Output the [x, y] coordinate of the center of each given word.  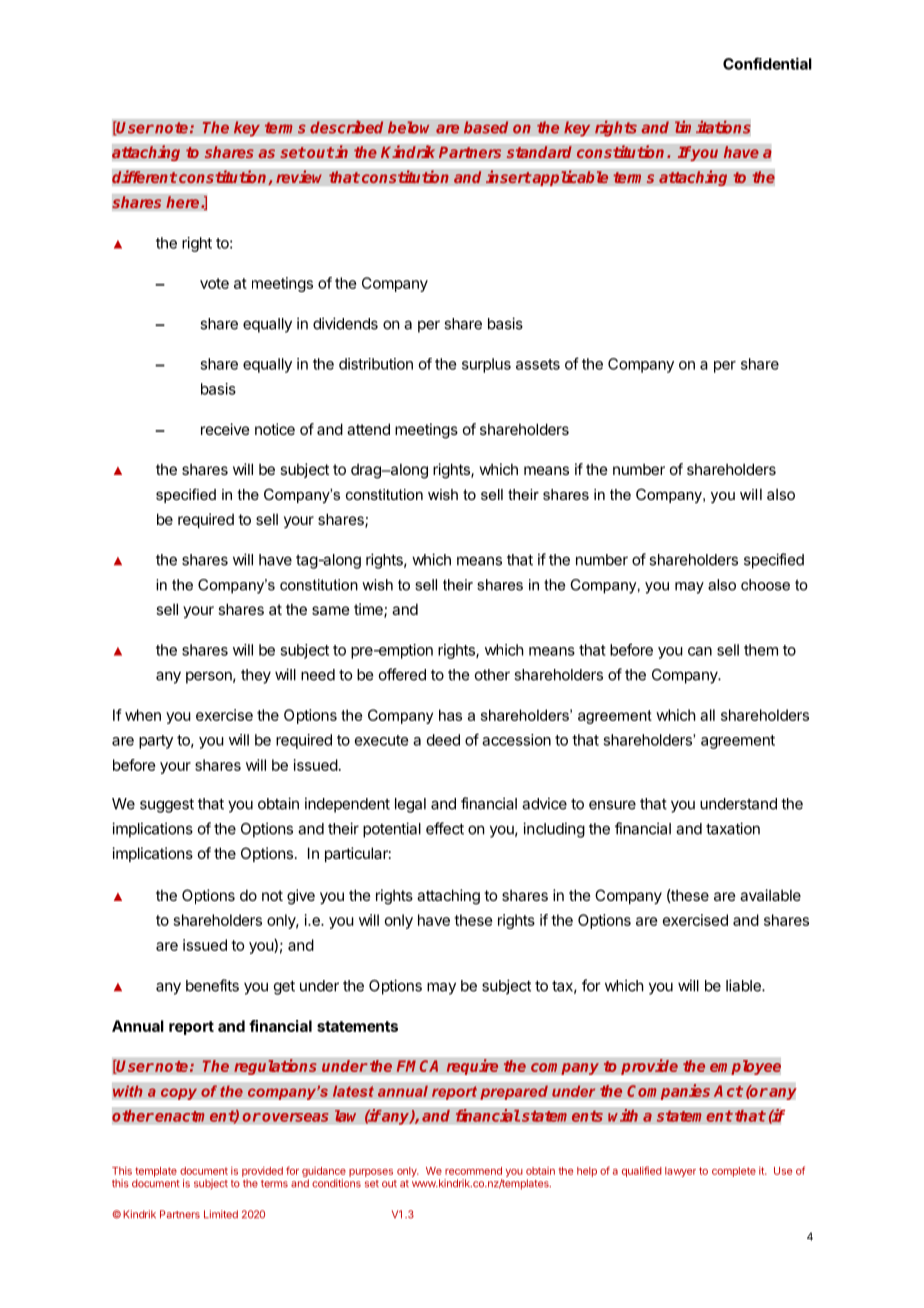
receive [225, 429]
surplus [486, 365]
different [145, 177]
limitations [713, 127]
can [700, 651]
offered [402, 674]
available [770, 895]
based [486, 127]
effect [445, 828]
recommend [473, 1171]
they [256, 676]
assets [538, 364]
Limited [221, 1214]
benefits [212, 985]
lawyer [680, 1172]
